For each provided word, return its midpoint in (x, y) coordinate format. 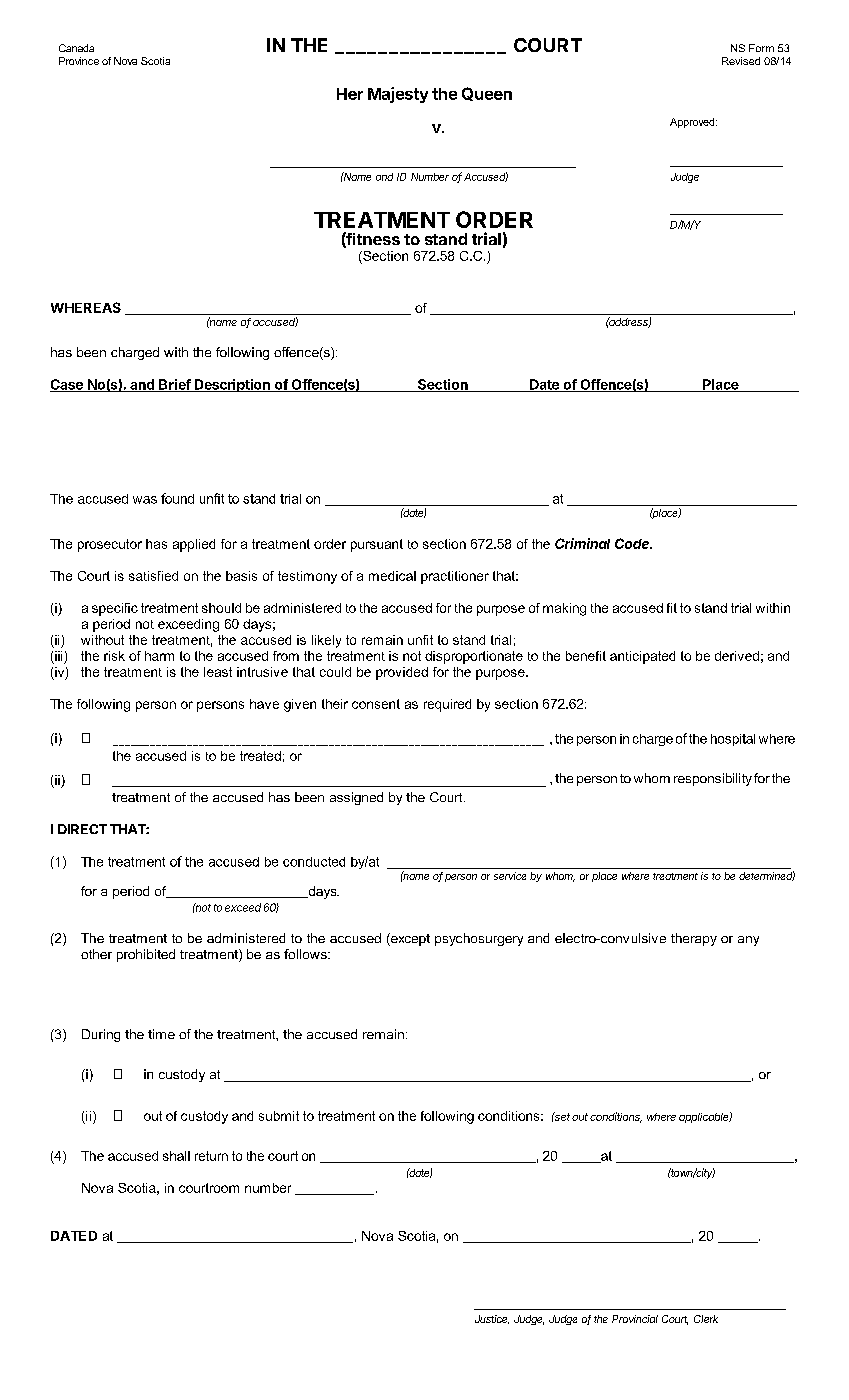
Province (79, 61)
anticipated (642, 657)
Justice (492, 1319)
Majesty (398, 95)
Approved (693, 123)
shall (176, 1156)
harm (159, 656)
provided (402, 673)
